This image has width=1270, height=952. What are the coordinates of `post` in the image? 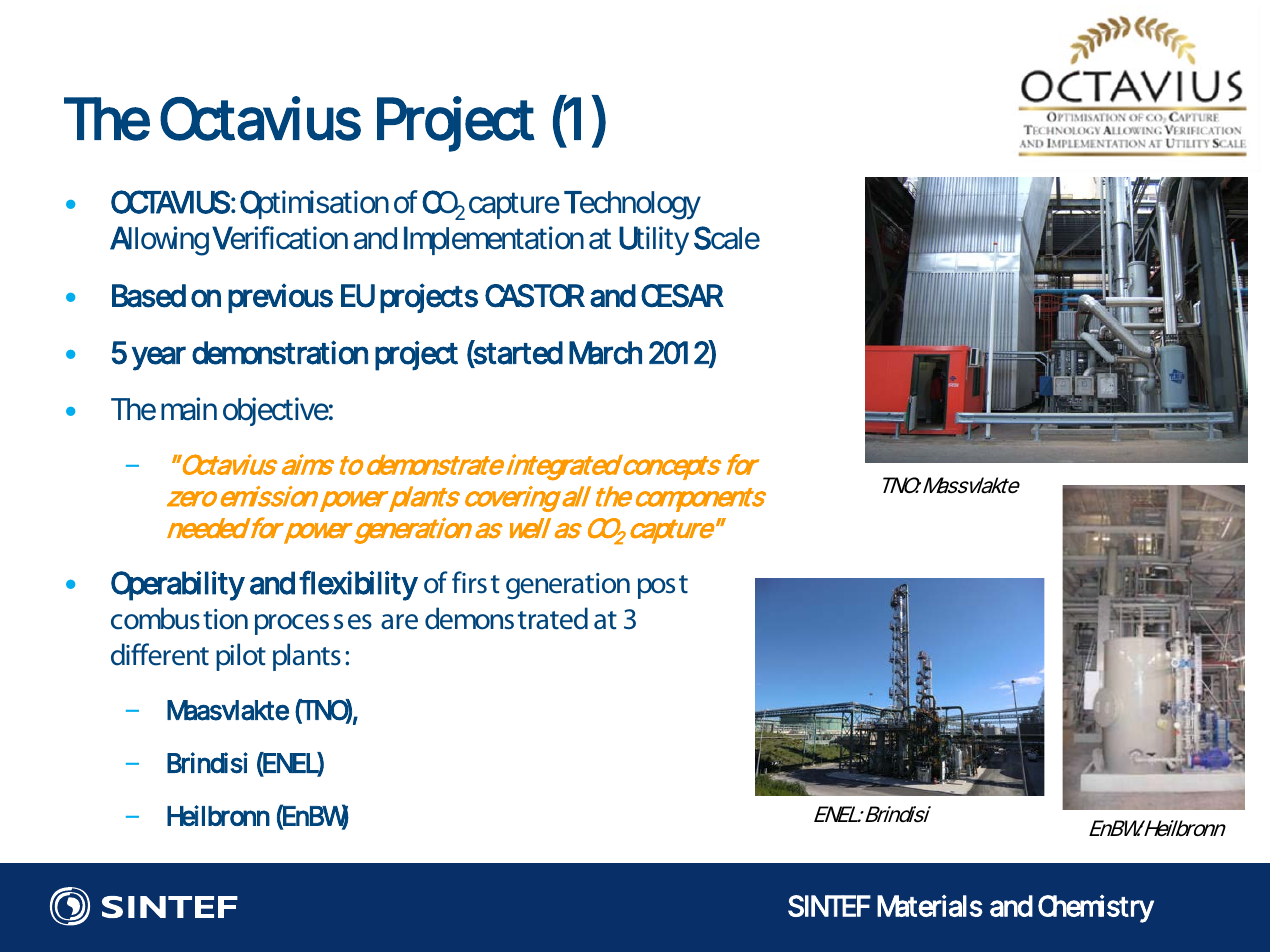 It's located at (663, 587).
